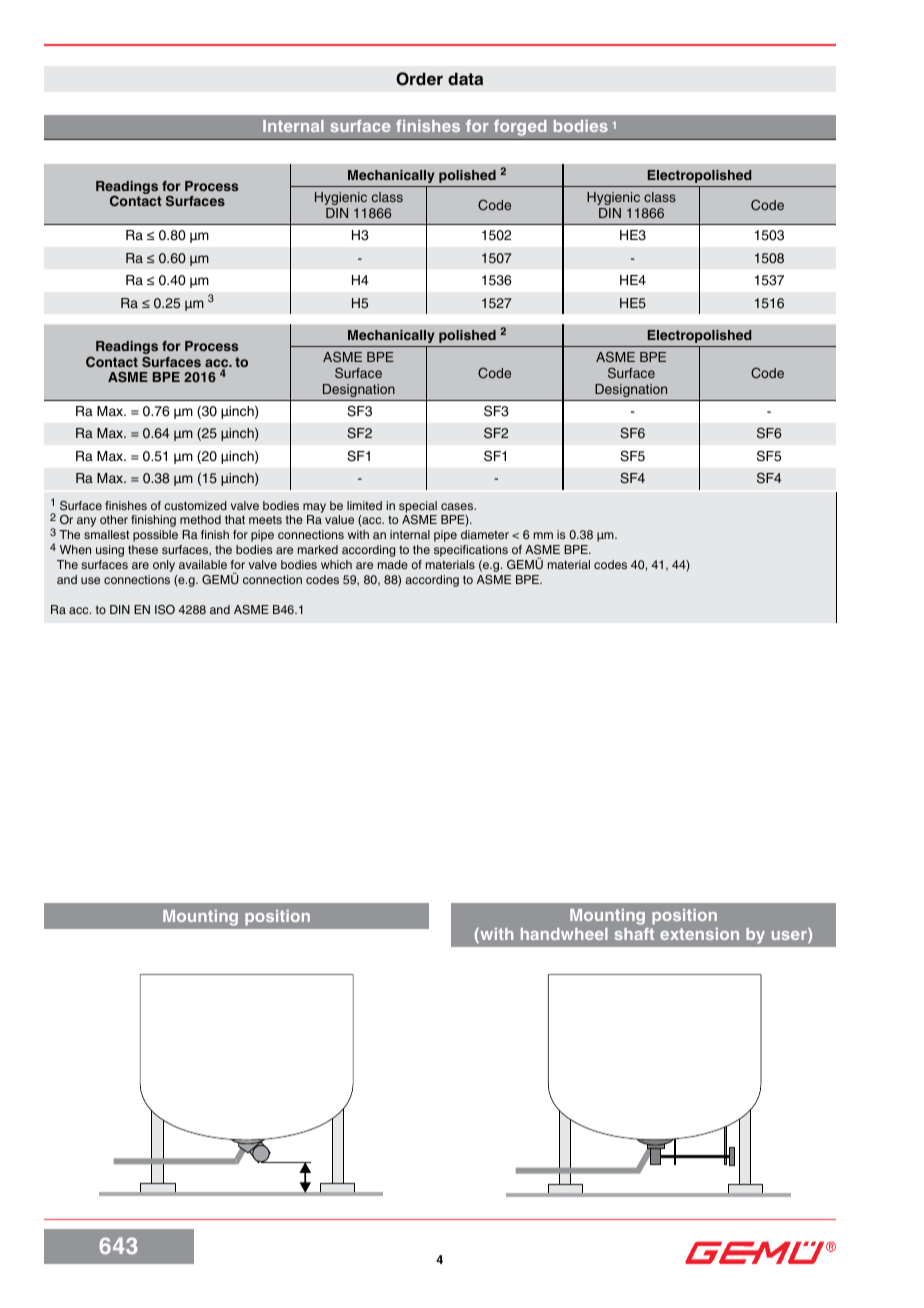 The image size is (924, 1308). I want to click on shaft, so click(634, 934).
